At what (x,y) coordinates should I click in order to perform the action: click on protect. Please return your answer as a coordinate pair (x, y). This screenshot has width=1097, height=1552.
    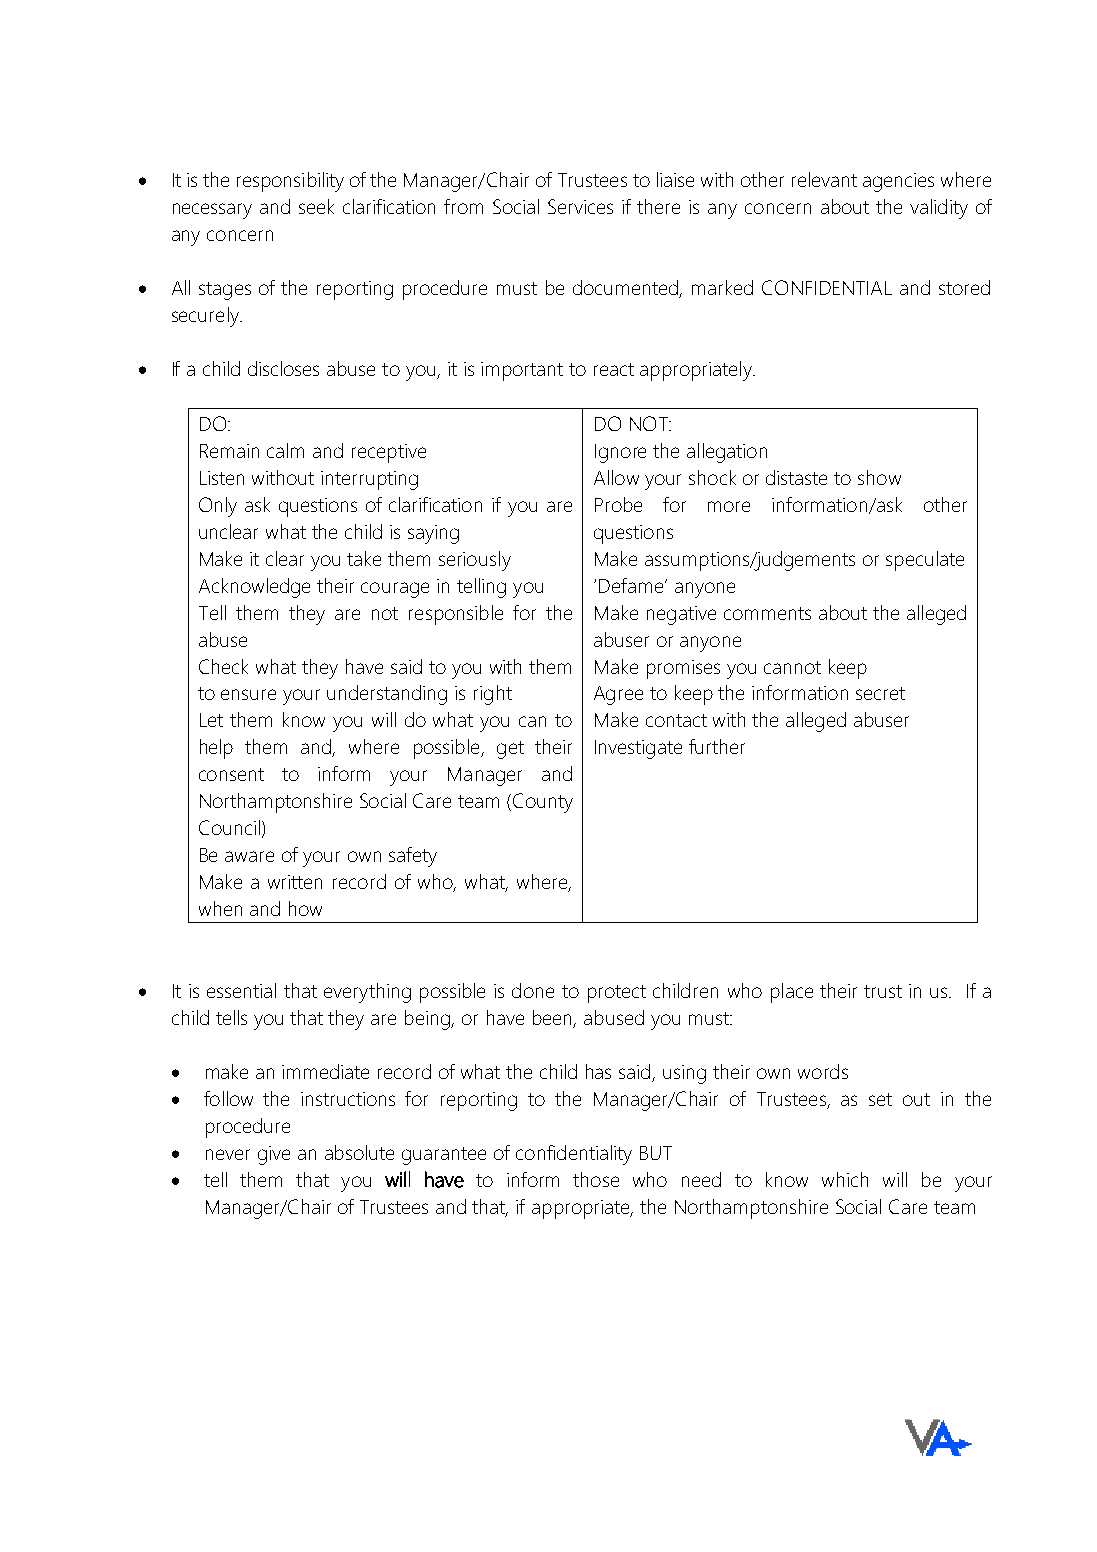
    Looking at the image, I should click on (617, 994).
